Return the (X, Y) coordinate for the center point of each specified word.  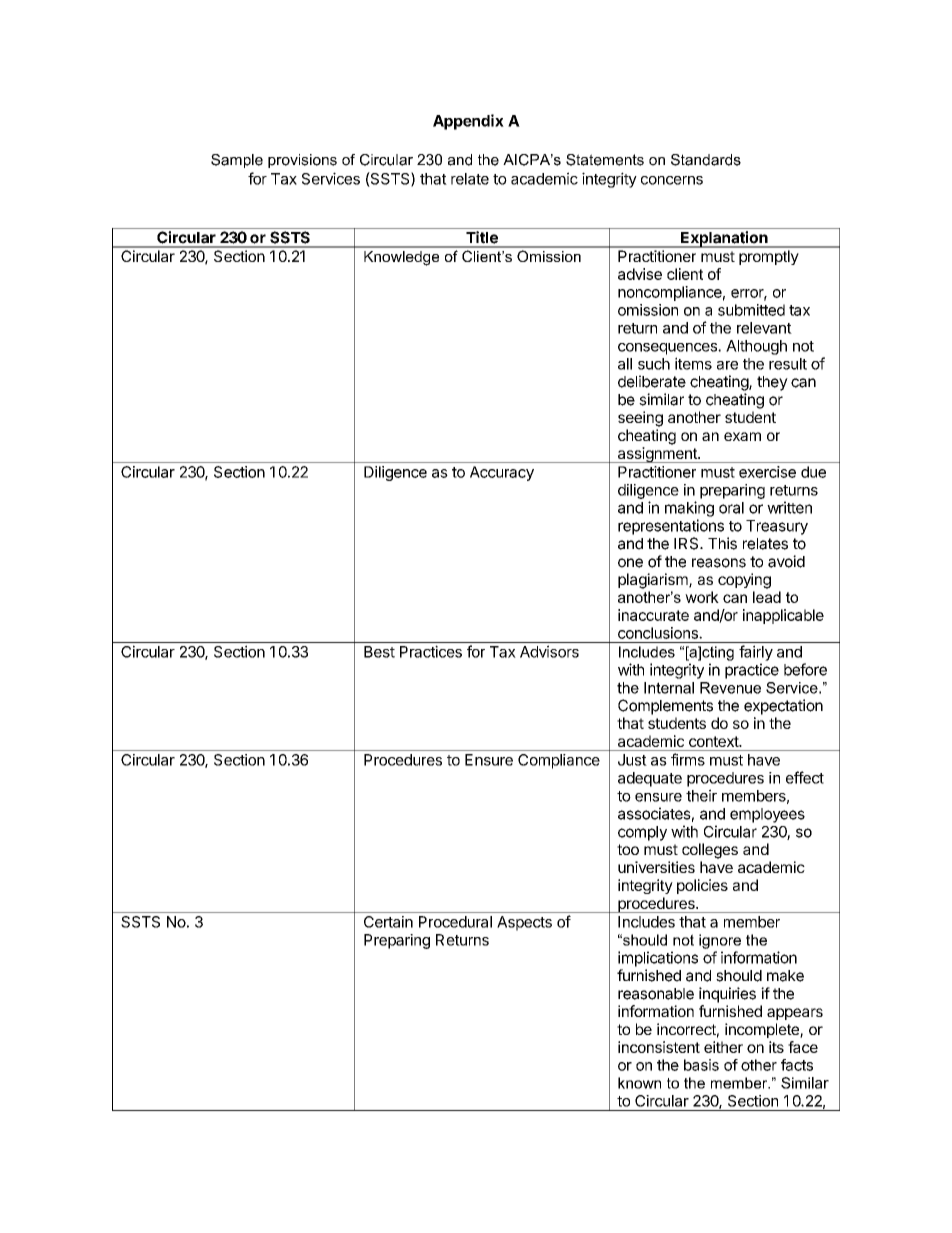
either (723, 1047)
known (639, 1083)
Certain (388, 922)
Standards (706, 160)
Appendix (468, 122)
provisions (302, 161)
